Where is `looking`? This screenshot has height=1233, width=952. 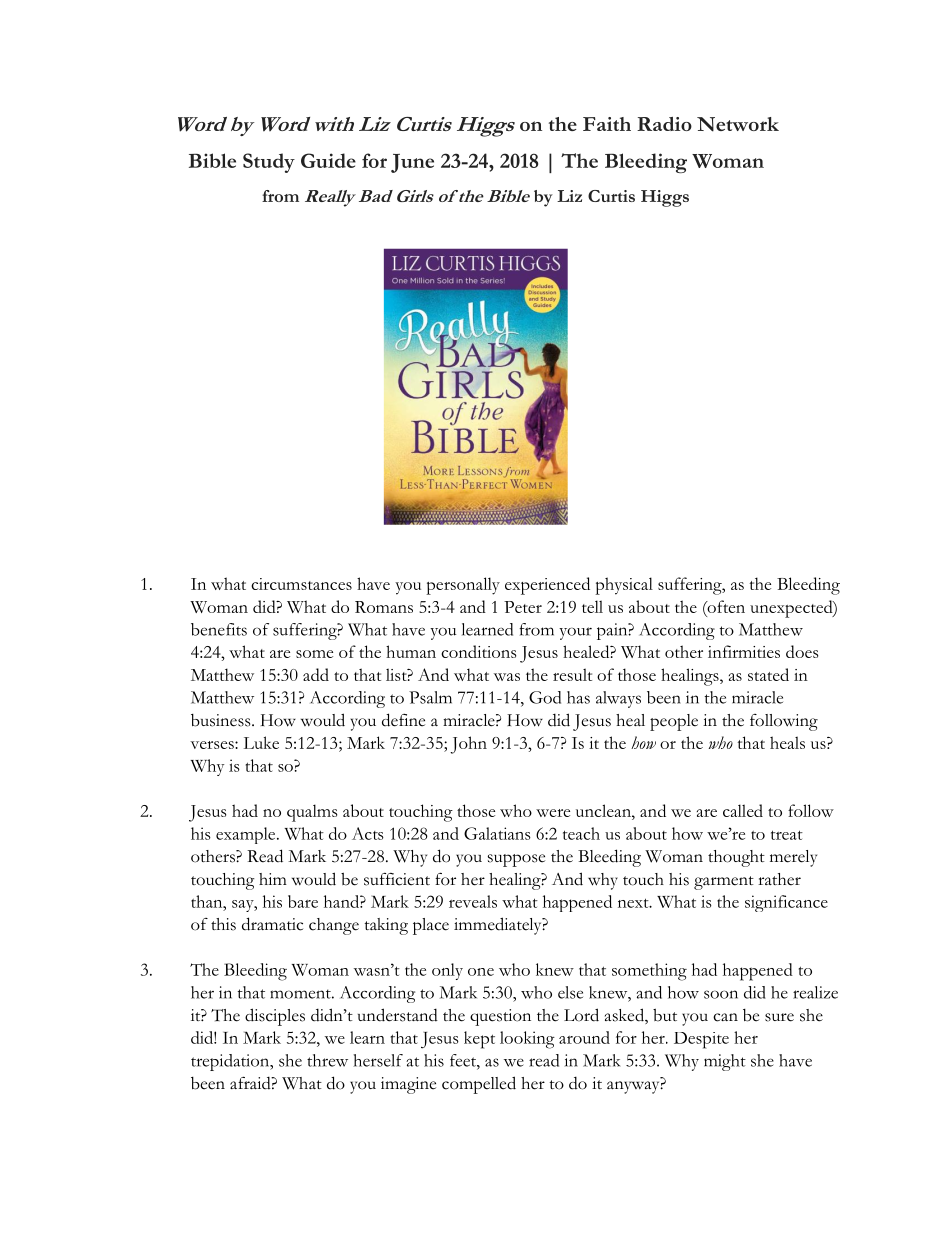
looking is located at coordinates (527, 1040).
